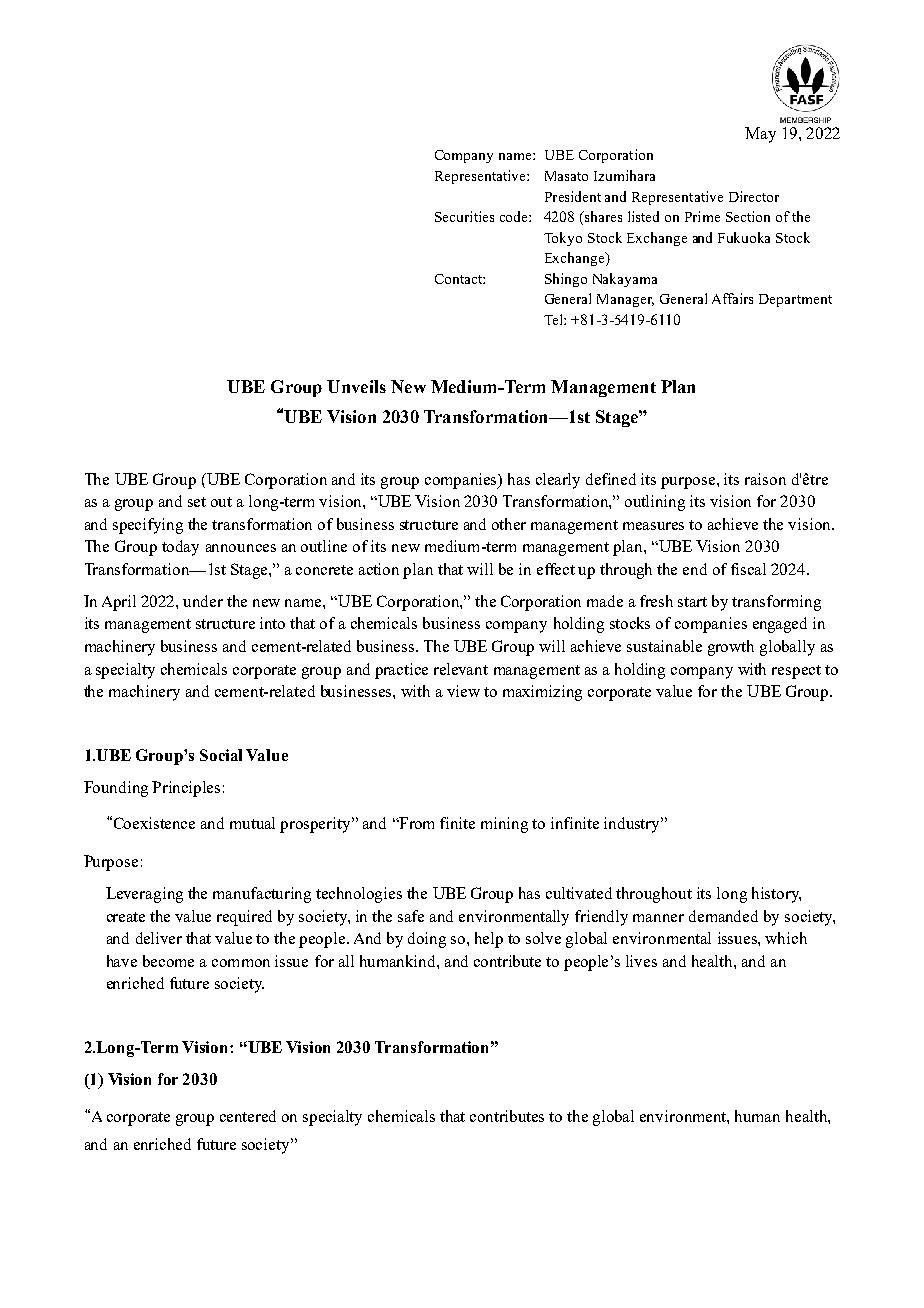 The image size is (924, 1308). What do you see at coordinates (248, 1116) in the screenshot?
I see `centered` at bounding box center [248, 1116].
